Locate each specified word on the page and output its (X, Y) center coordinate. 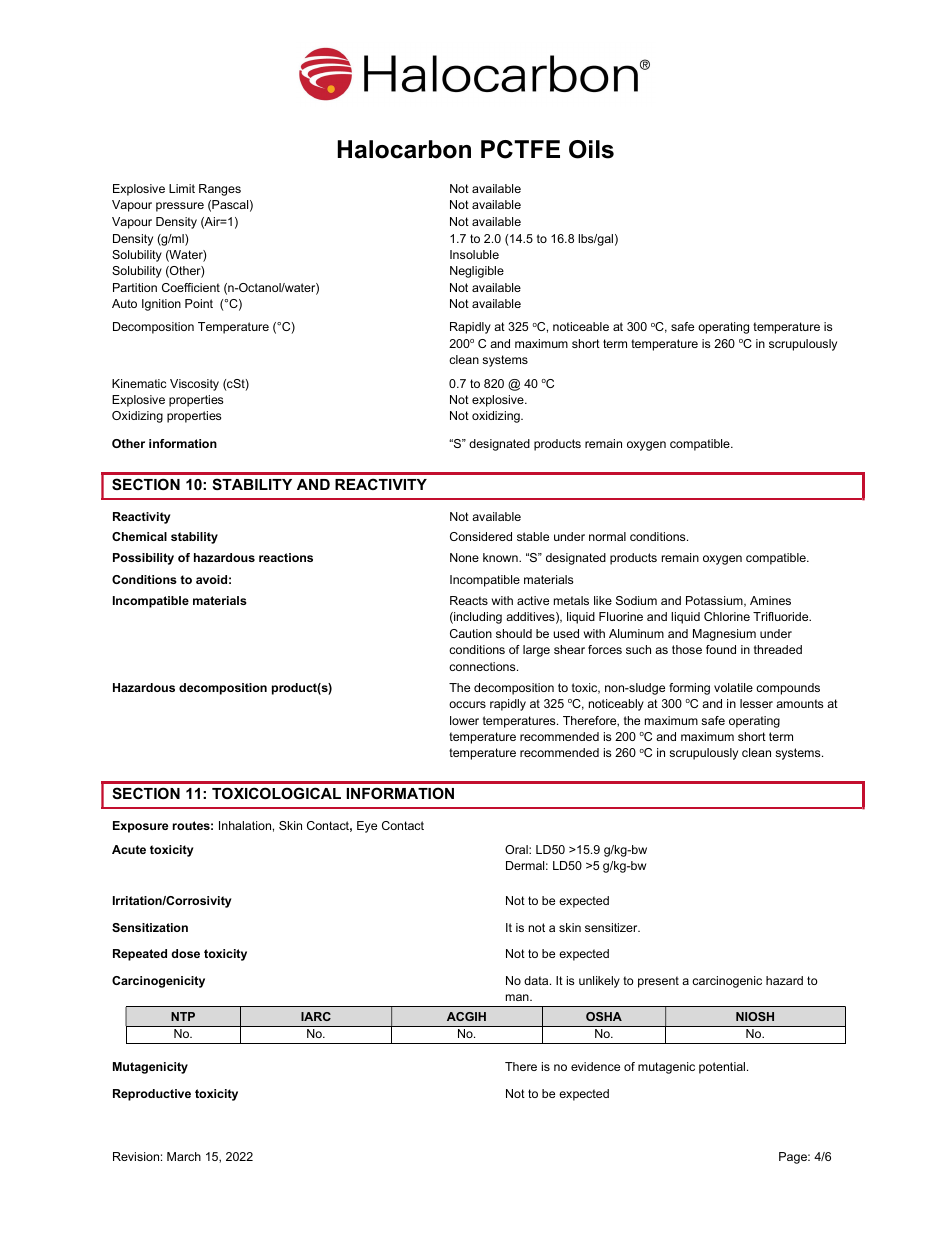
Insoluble (474, 254)
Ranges (220, 190)
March (184, 1156)
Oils (591, 149)
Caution (471, 633)
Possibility (143, 559)
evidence (595, 1066)
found (721, 649)
